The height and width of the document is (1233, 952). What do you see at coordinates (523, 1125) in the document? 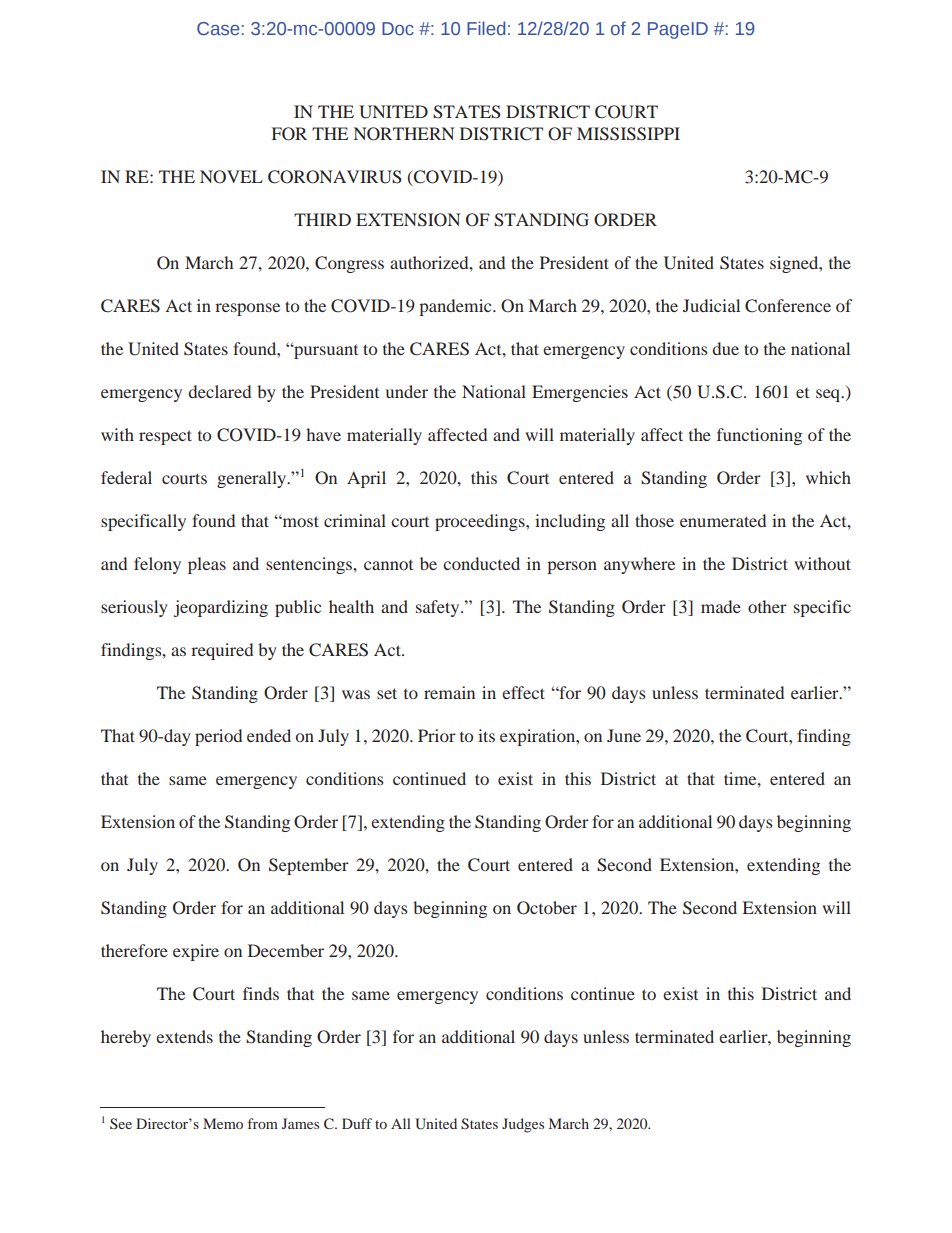
I see `Judges` at bounding box center [523, 1125].
